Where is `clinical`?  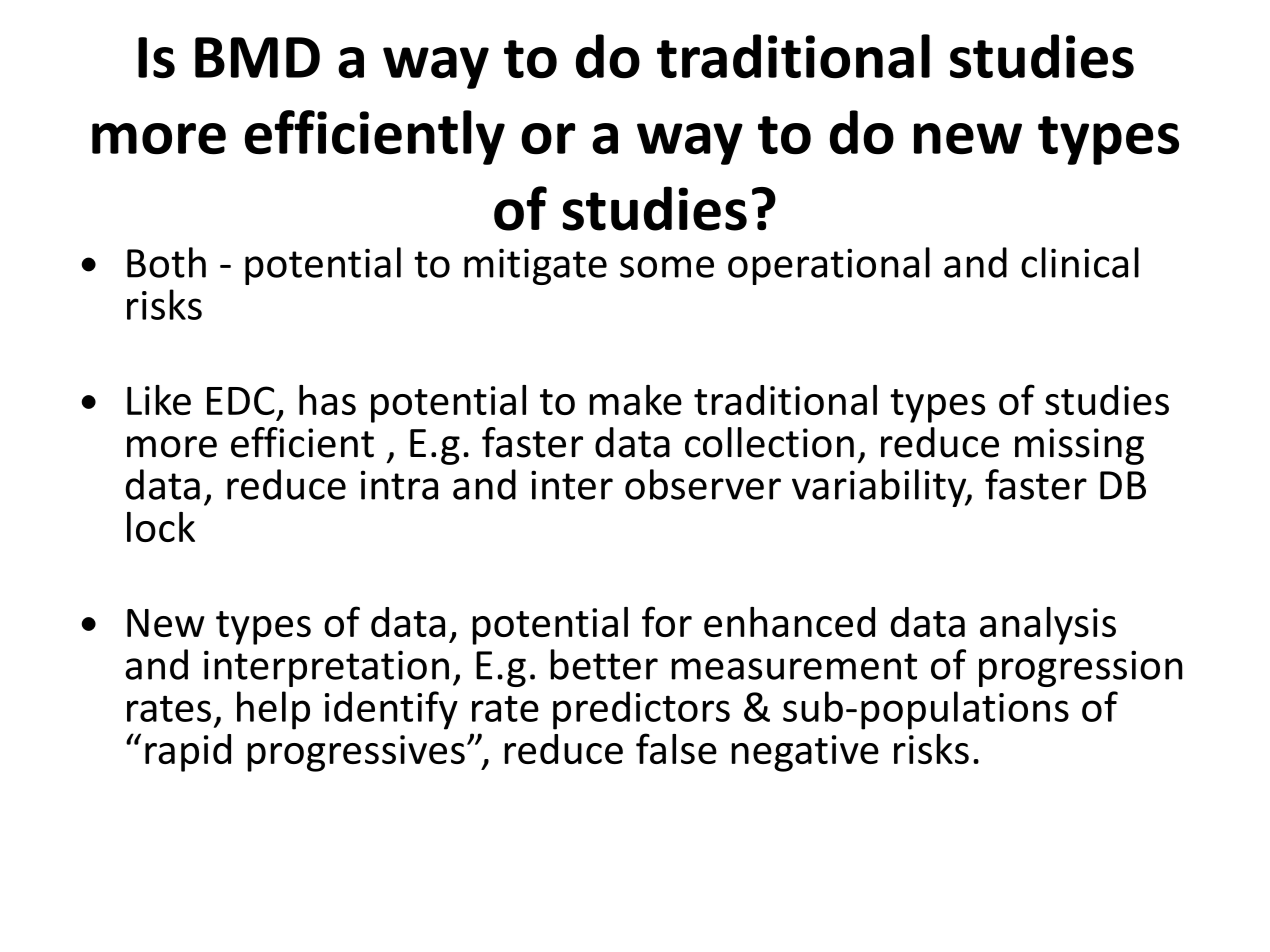
clinical is located at coordinates (1080, 262).
